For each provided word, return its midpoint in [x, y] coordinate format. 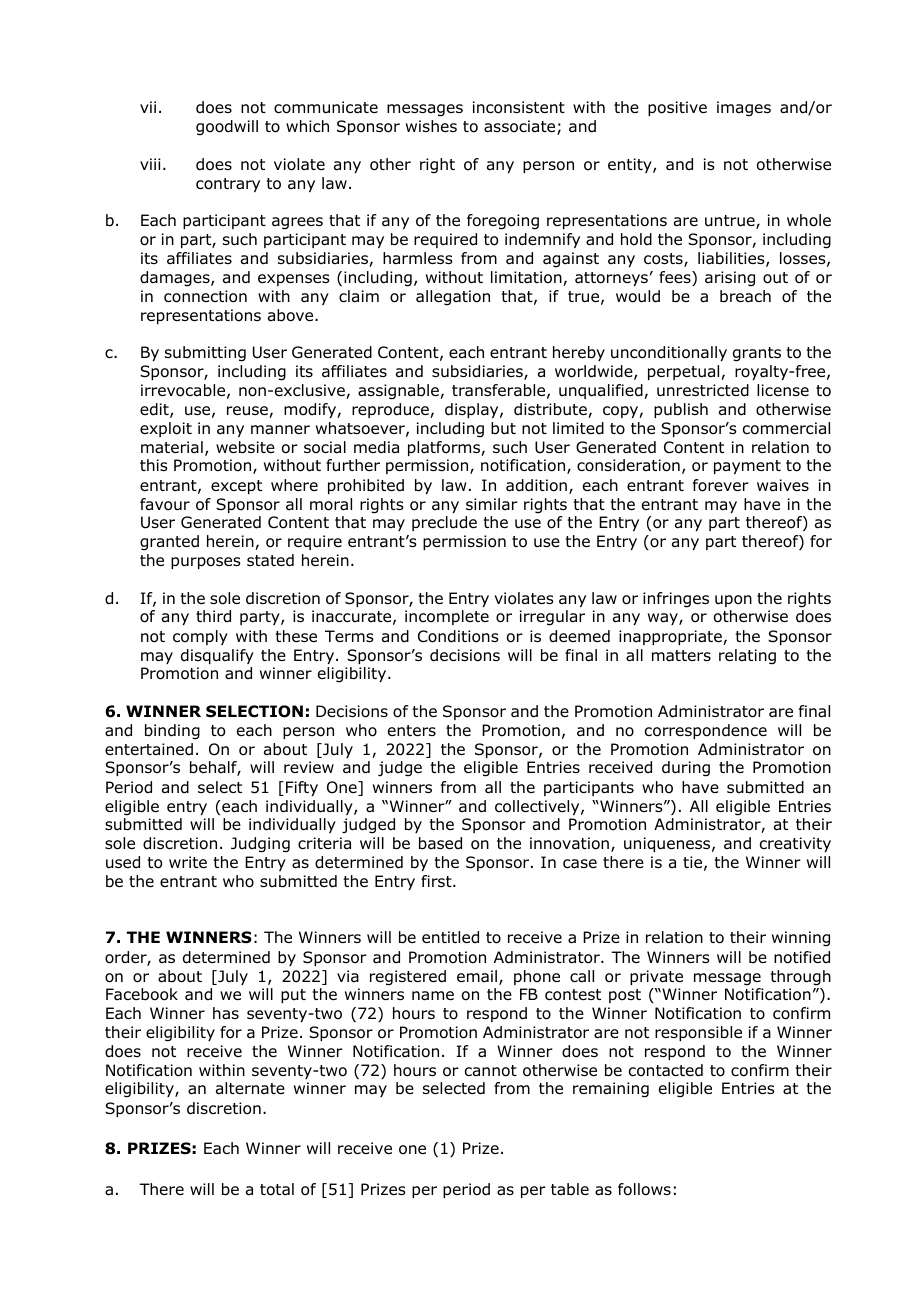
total [277, 1189]
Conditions [458, 636]
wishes [431, 126]
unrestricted [703, 390]
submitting [205, 354]
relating [747, 657]
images [744, 109]
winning [801, 939]
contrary [228, 185]
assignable [399, 392]
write [188, 862]
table [570, 1189]
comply [200, 637]
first [437, 881]
